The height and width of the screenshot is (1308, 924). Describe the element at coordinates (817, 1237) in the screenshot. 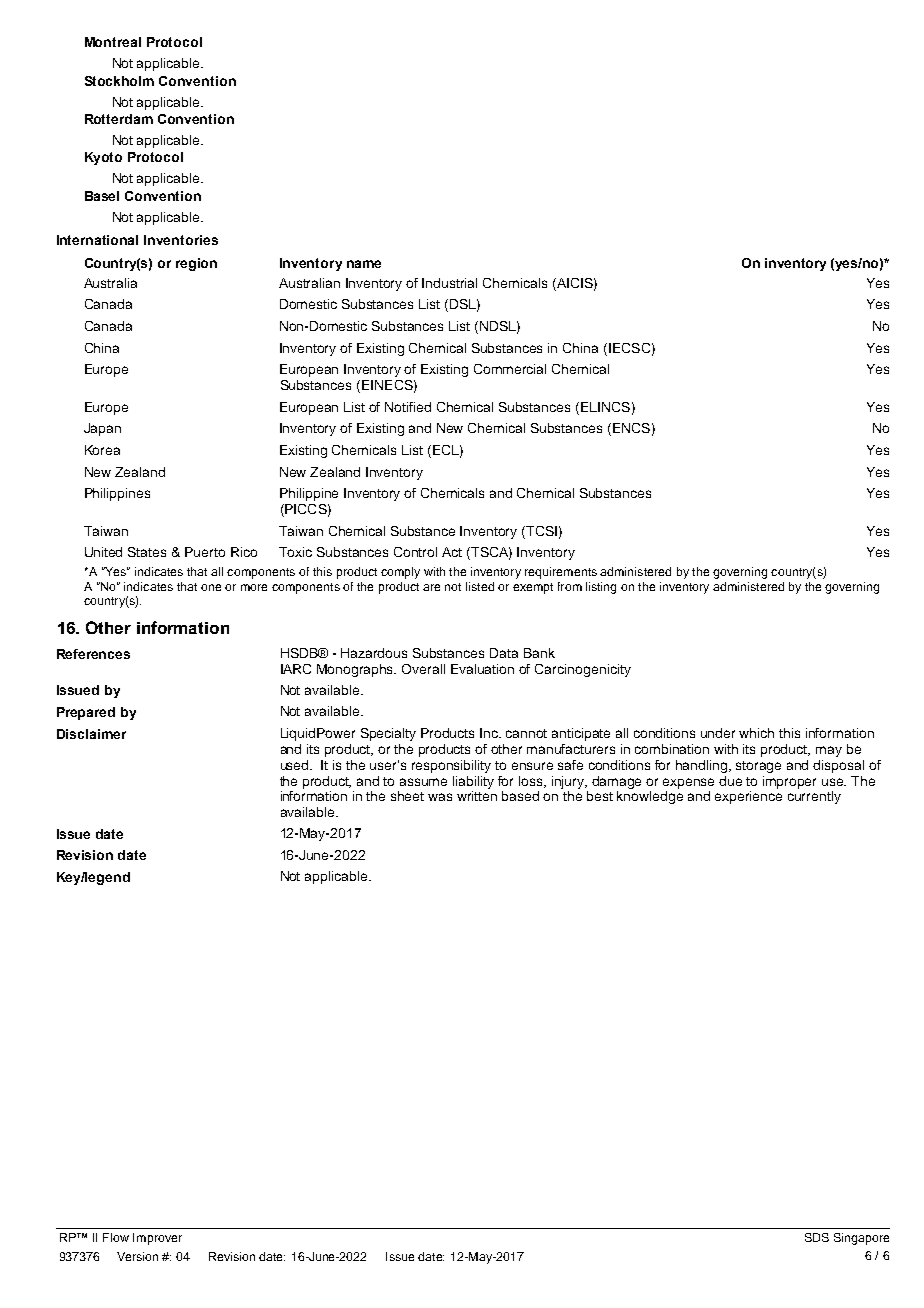

I see `SDS` at that location.
